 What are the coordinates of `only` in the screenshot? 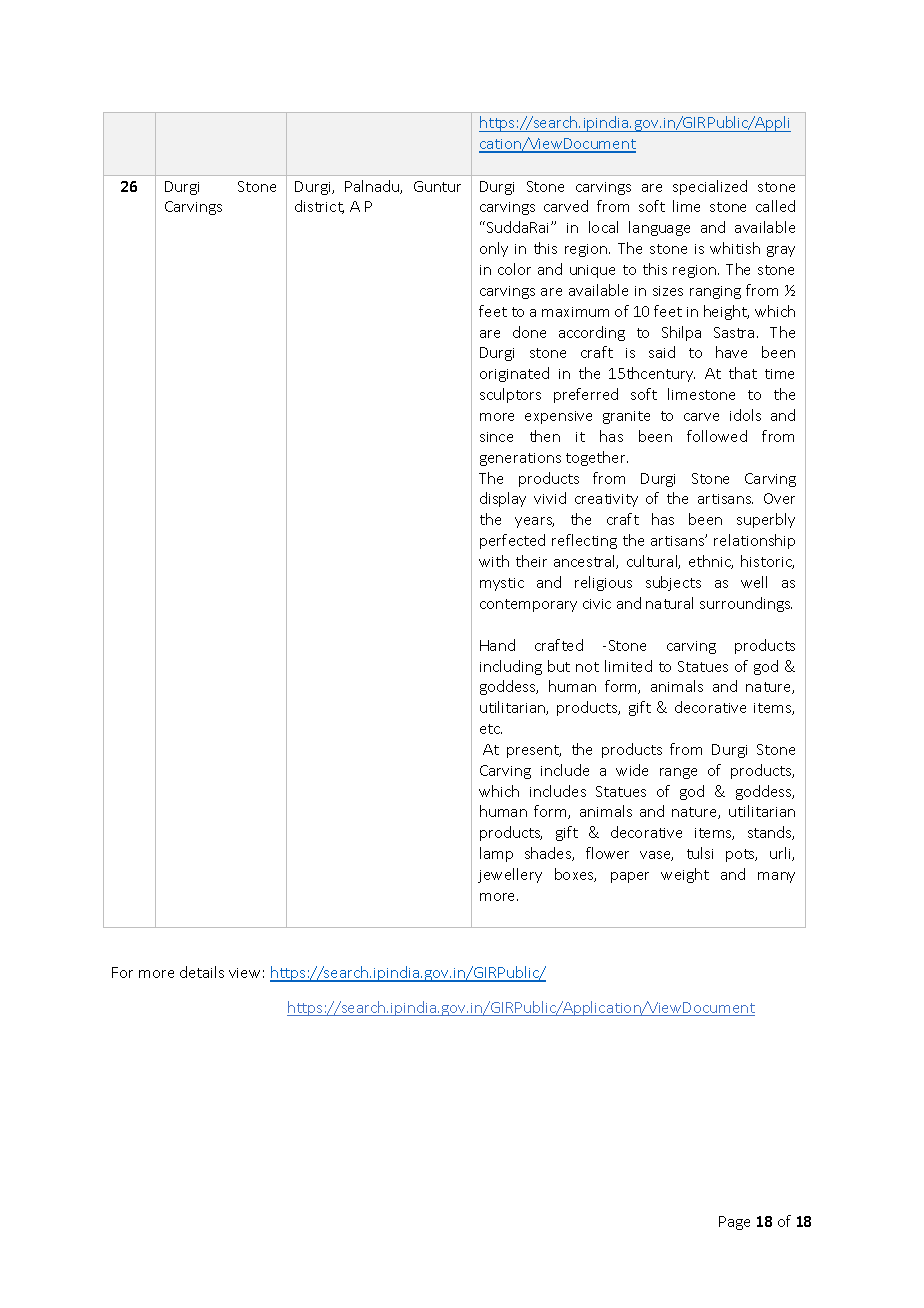 It's located at (494, 249).
